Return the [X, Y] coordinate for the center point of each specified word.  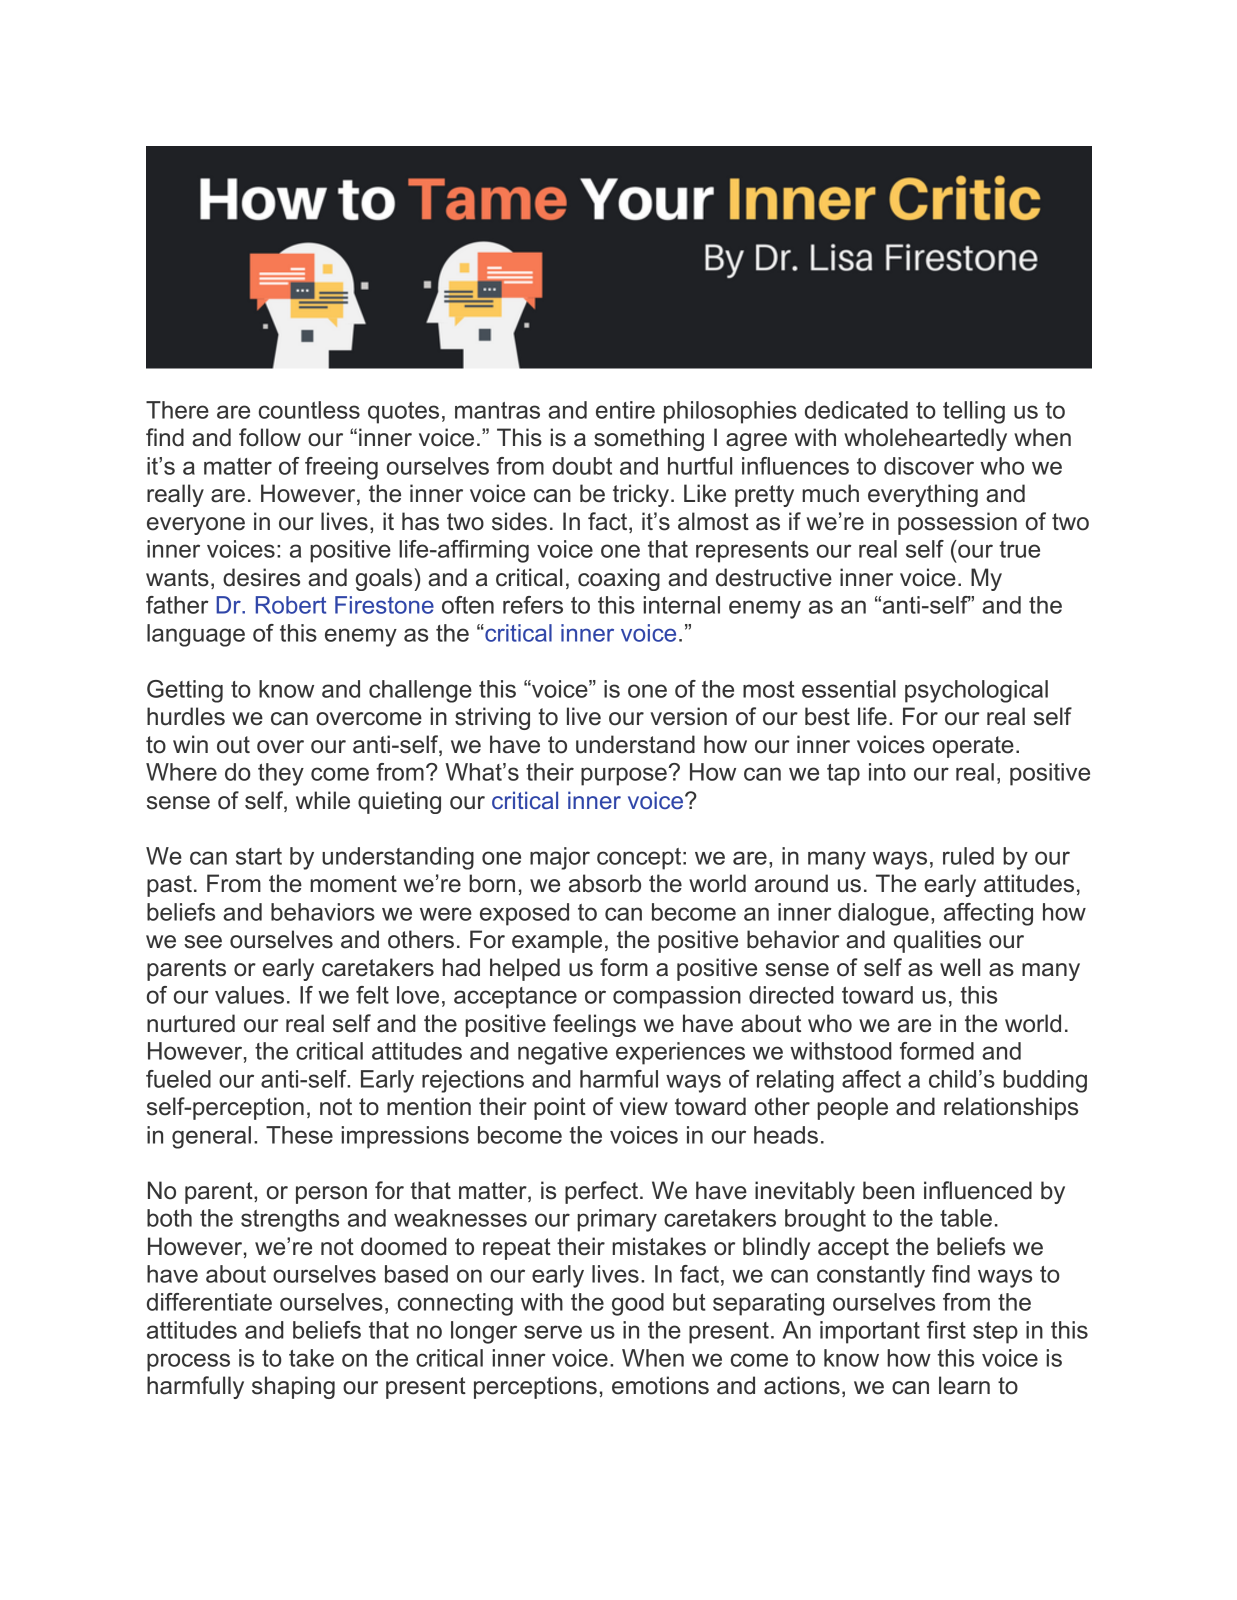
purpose [624, 776]
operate [973, 747]
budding [1045, 1081]
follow [270, 437]
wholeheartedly [925, 439]
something [649, 439]
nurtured [191, 1023]
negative [563, 1053]
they [281, 774]
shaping [293, 1387]
